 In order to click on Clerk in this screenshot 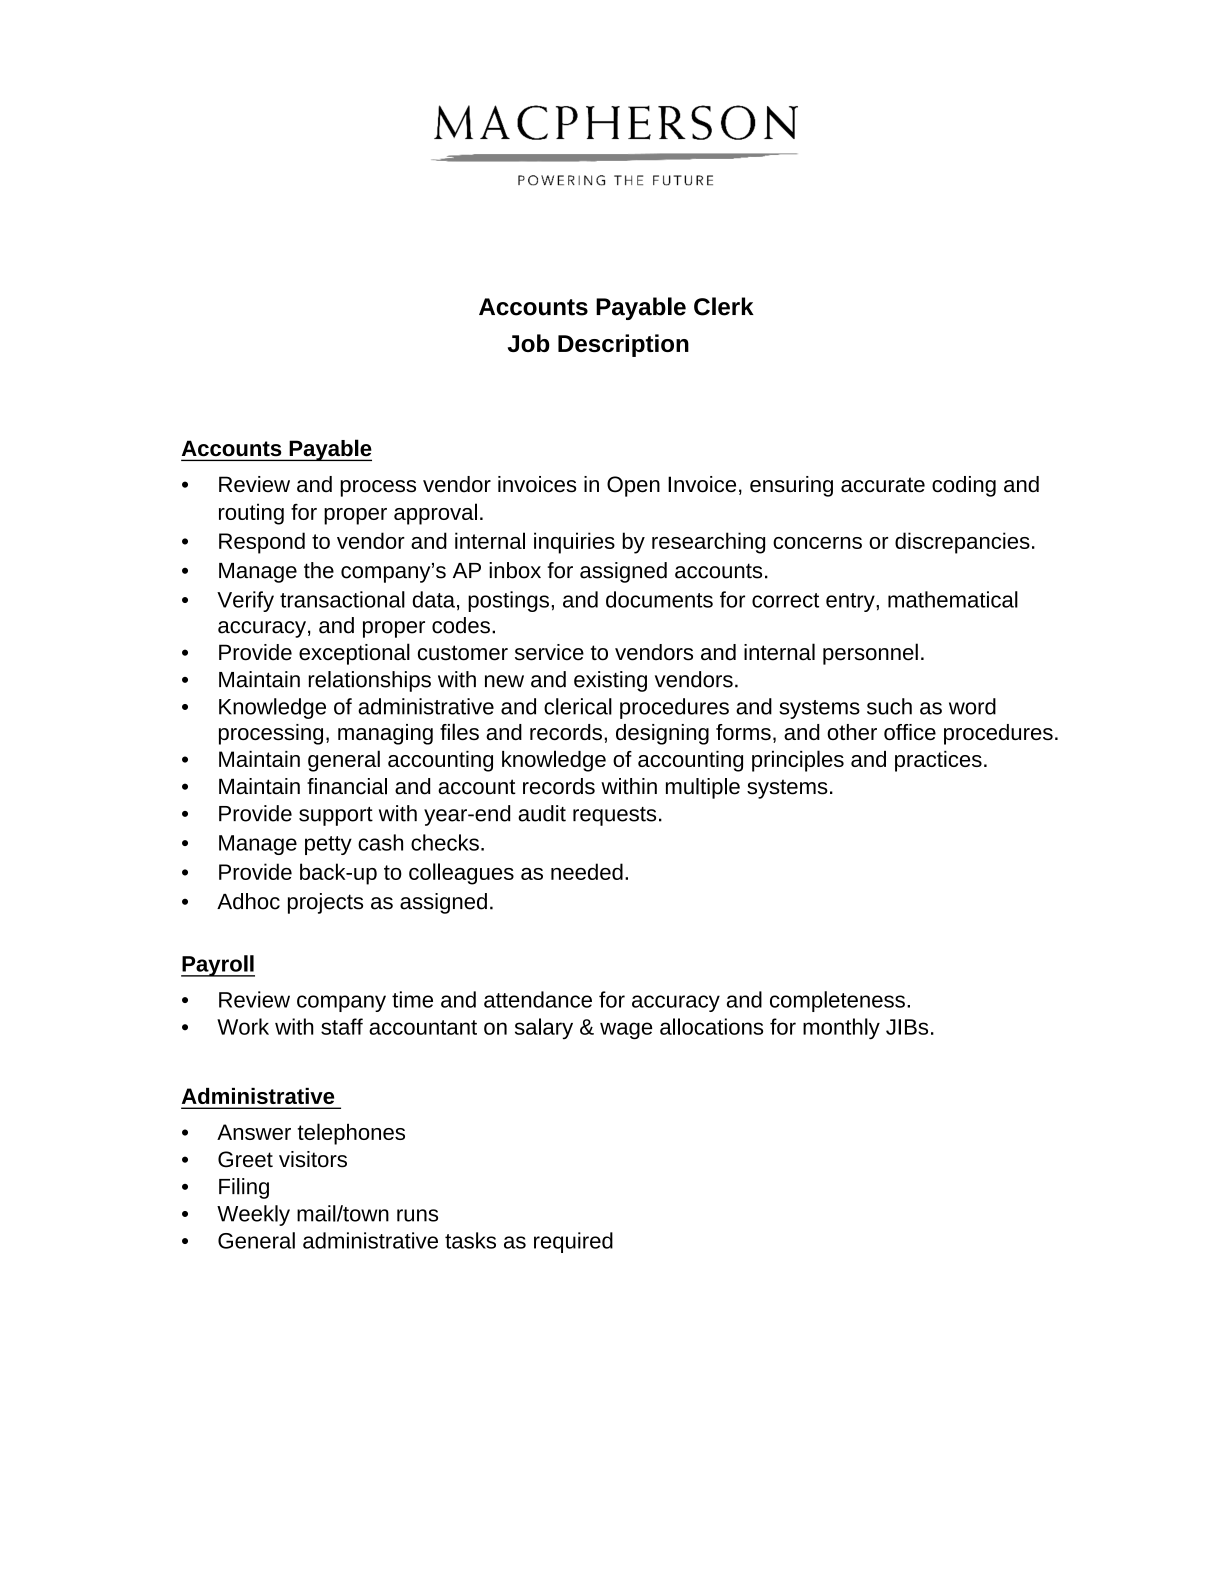, I will do `click(724, 306)`.
